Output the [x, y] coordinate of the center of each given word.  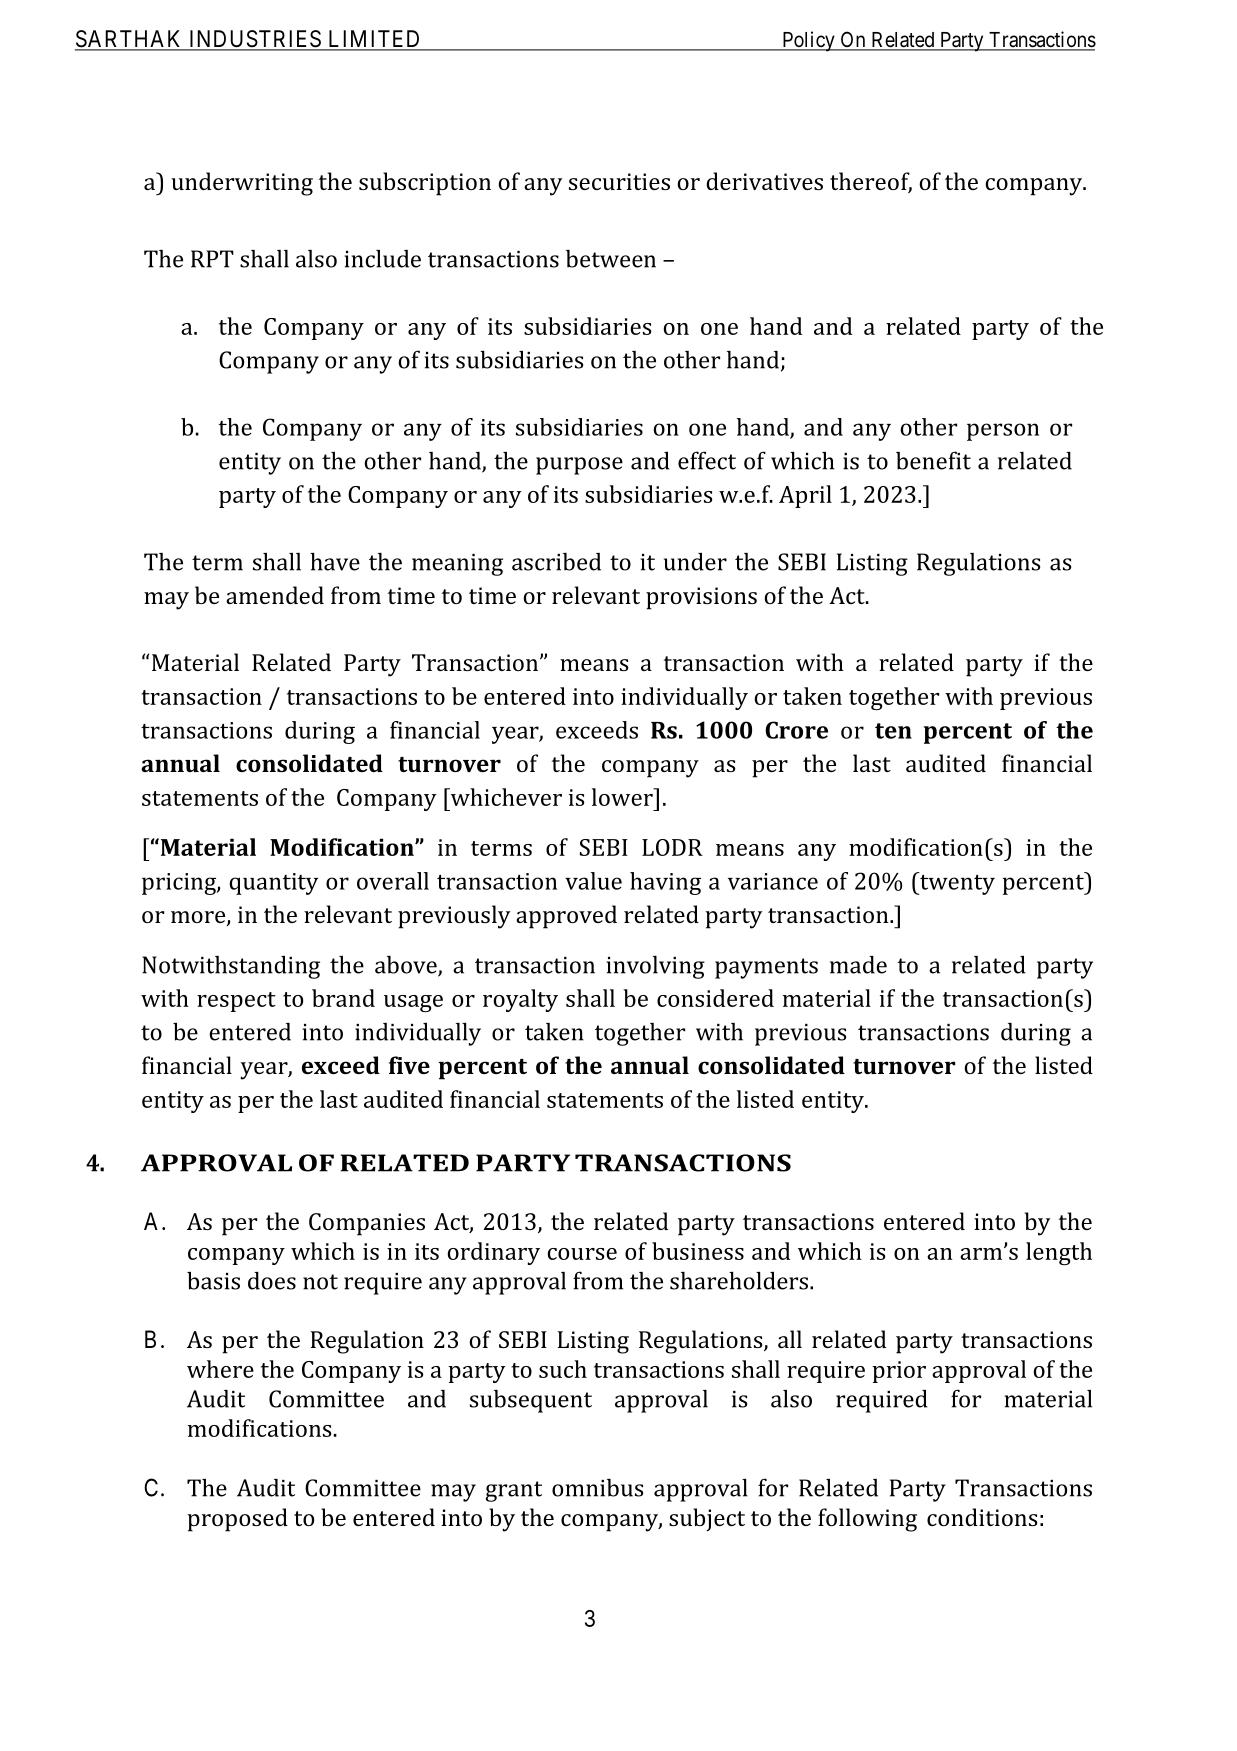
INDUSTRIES [255, 40]
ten [893, 731]
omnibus [597, 1488]
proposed [237, 1520]
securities [619, 181]
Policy [808, 41]
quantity [273, 884]
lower [623, 797]
